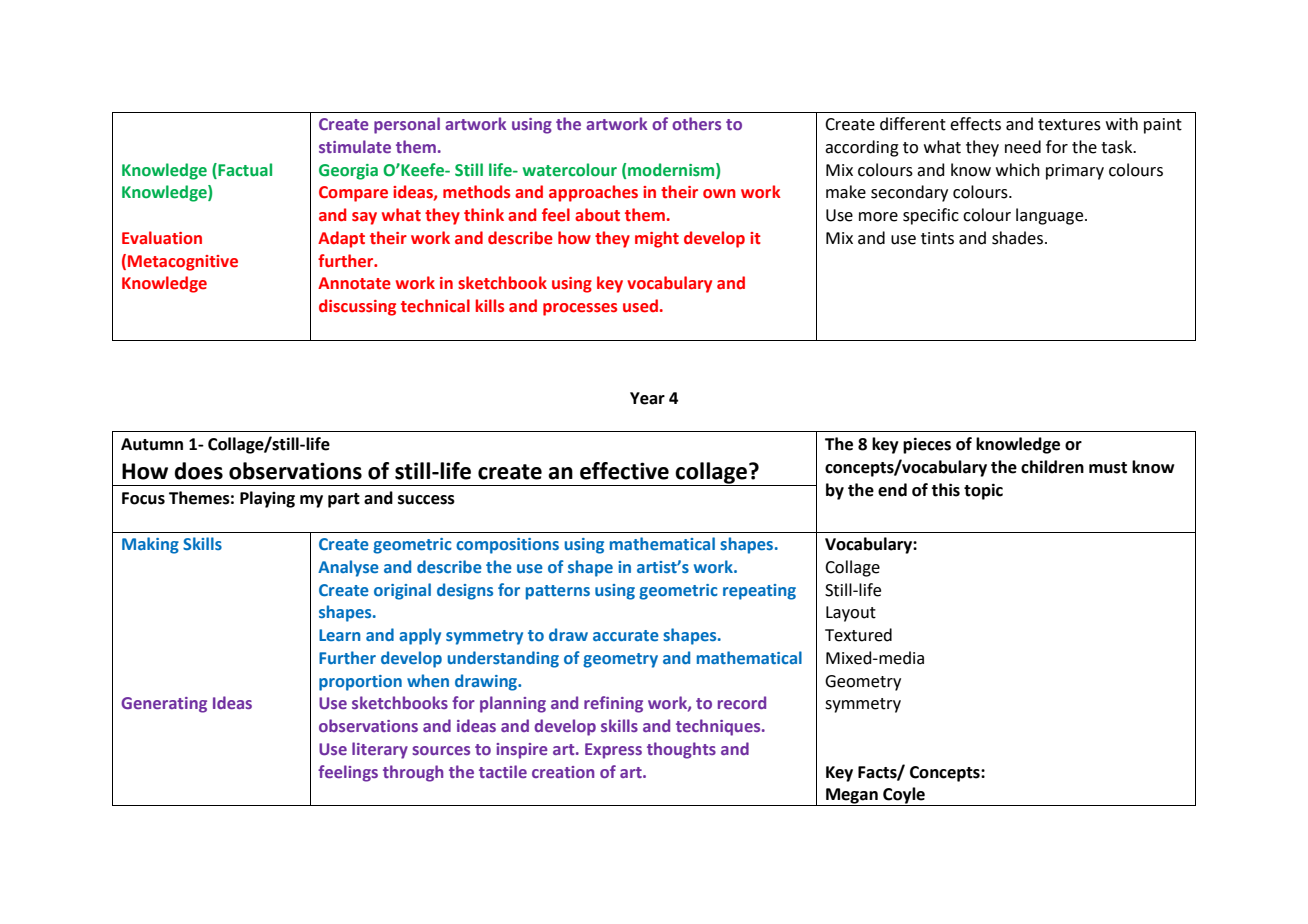 This document has width=1308, height=924. What do you see at coordinates (1052, 467) in the document?
I see `children` at bounding box center [1052, 467].
